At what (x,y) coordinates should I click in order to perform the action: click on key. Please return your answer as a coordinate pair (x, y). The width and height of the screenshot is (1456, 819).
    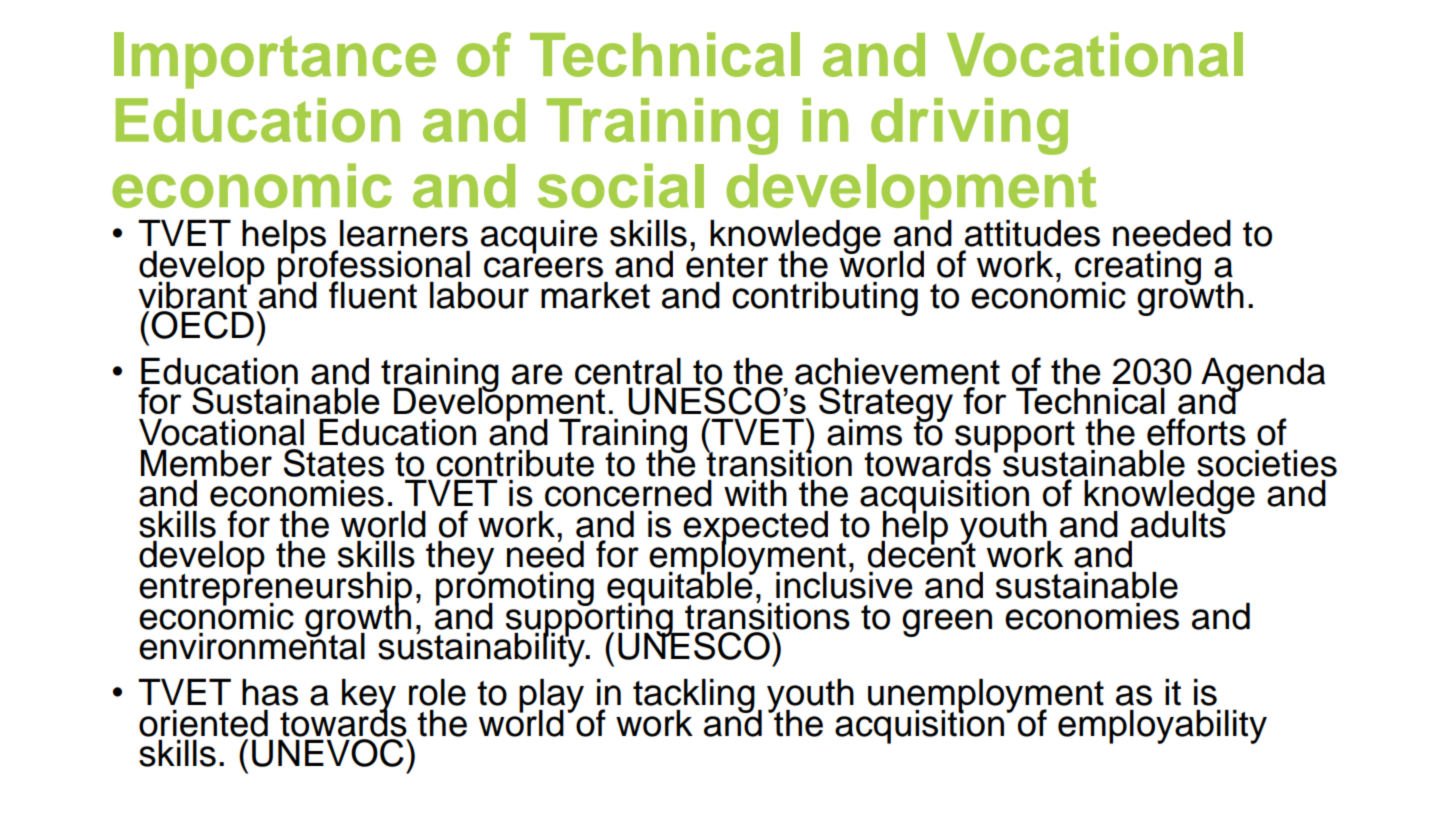
    Looking at the image, I should click on (369, 697).
